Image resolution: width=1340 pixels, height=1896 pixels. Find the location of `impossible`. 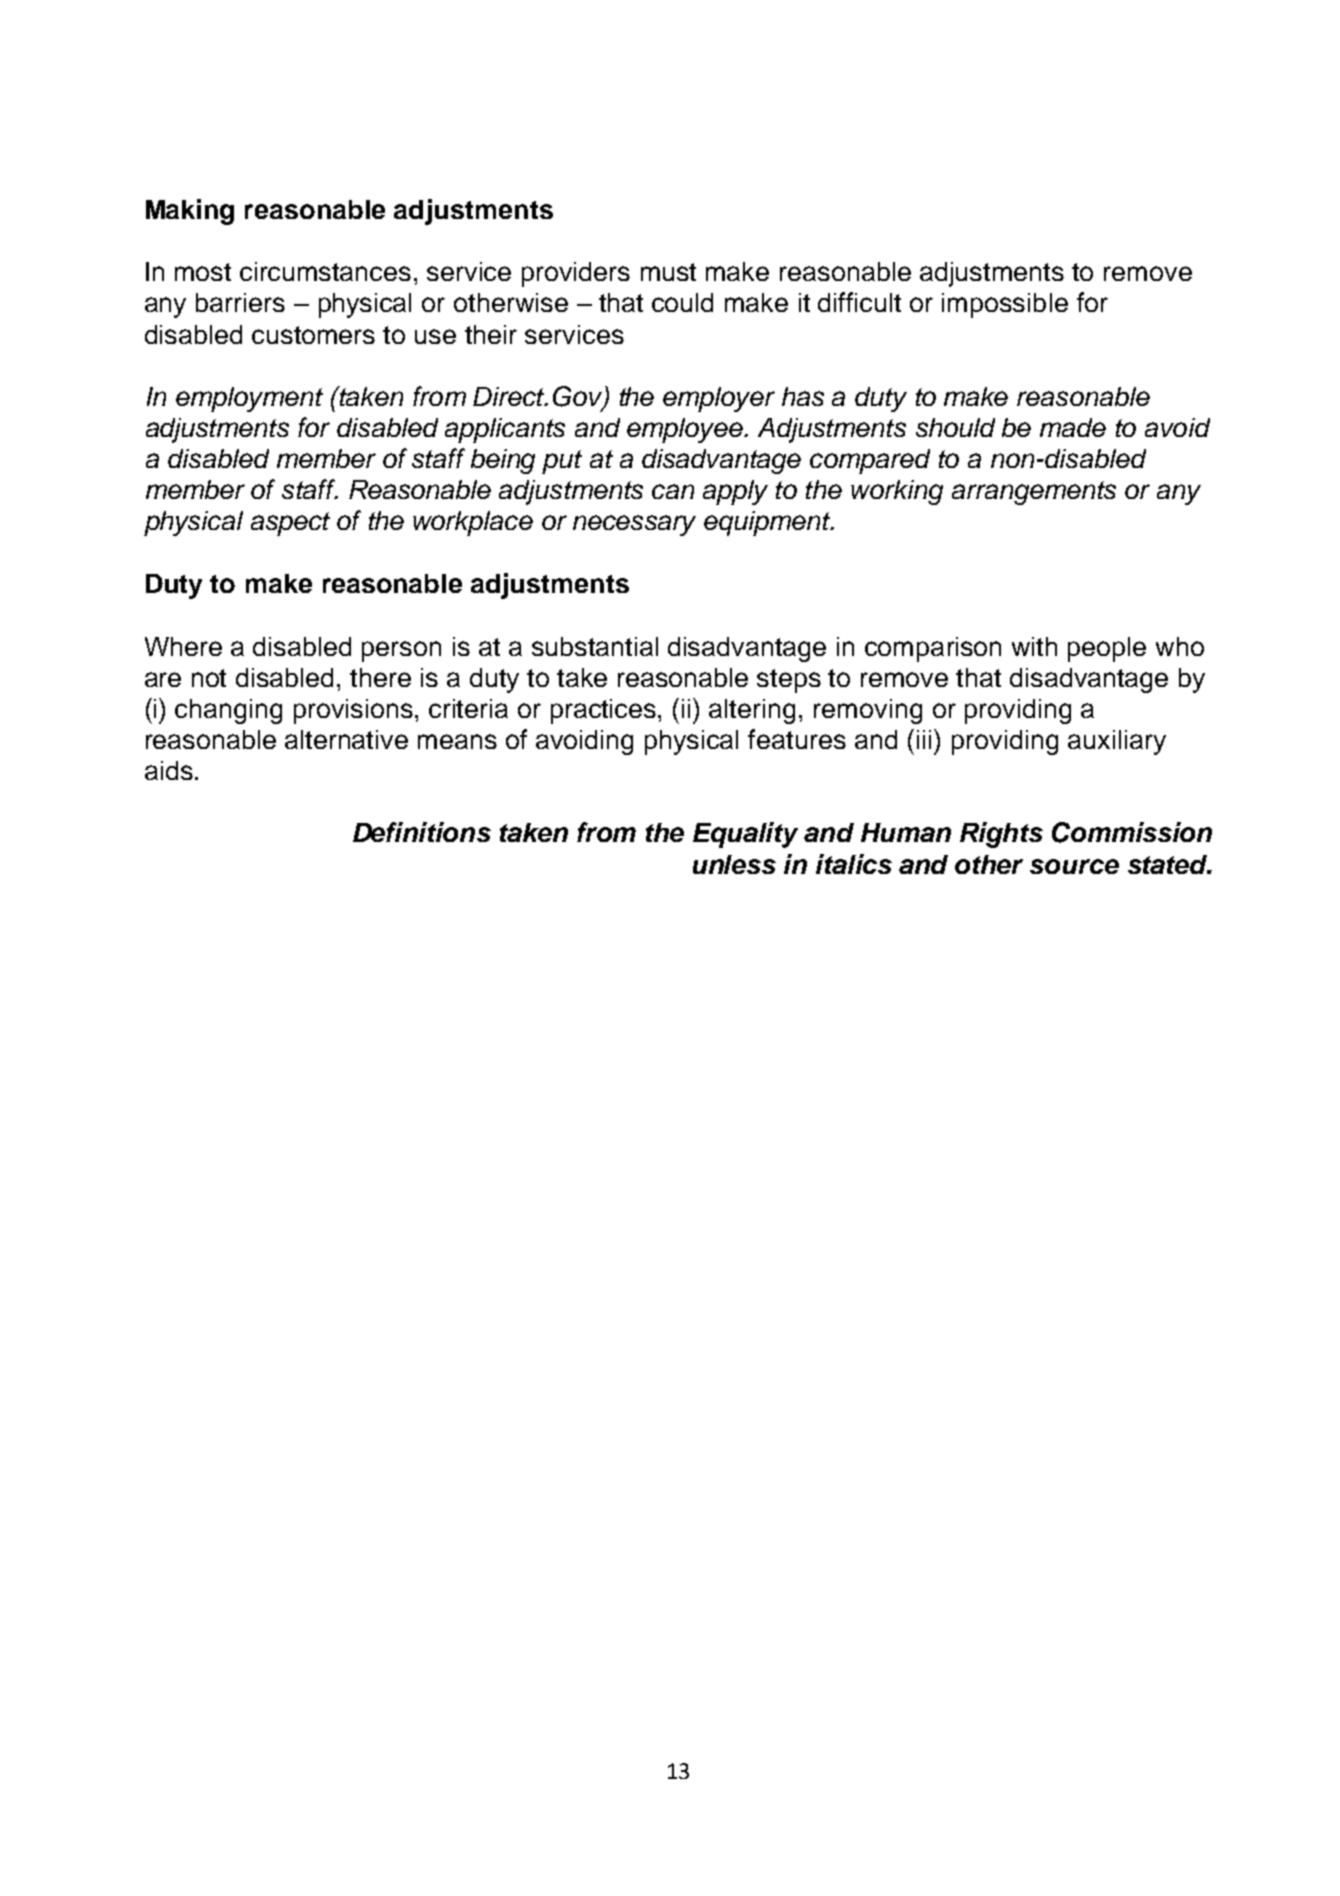

impossible is located at coordinates (1005, 305).
